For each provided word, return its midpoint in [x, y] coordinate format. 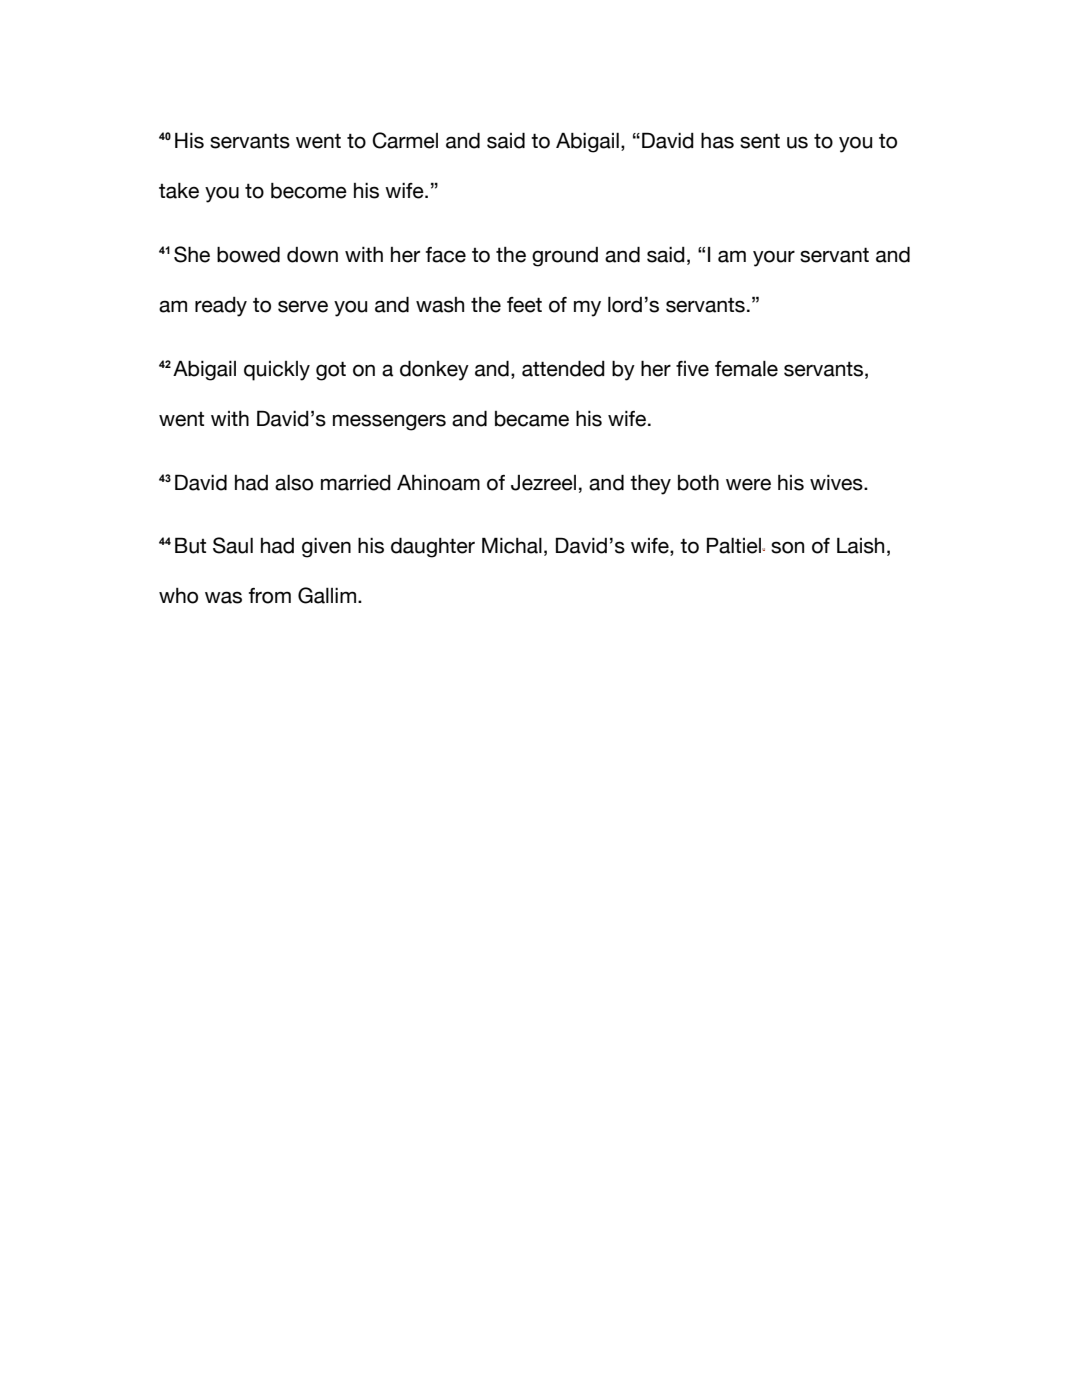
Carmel [405, 140]
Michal [512, 545]
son [787, 547]
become [309, 191]
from [270, 596]
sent [760, 141]
